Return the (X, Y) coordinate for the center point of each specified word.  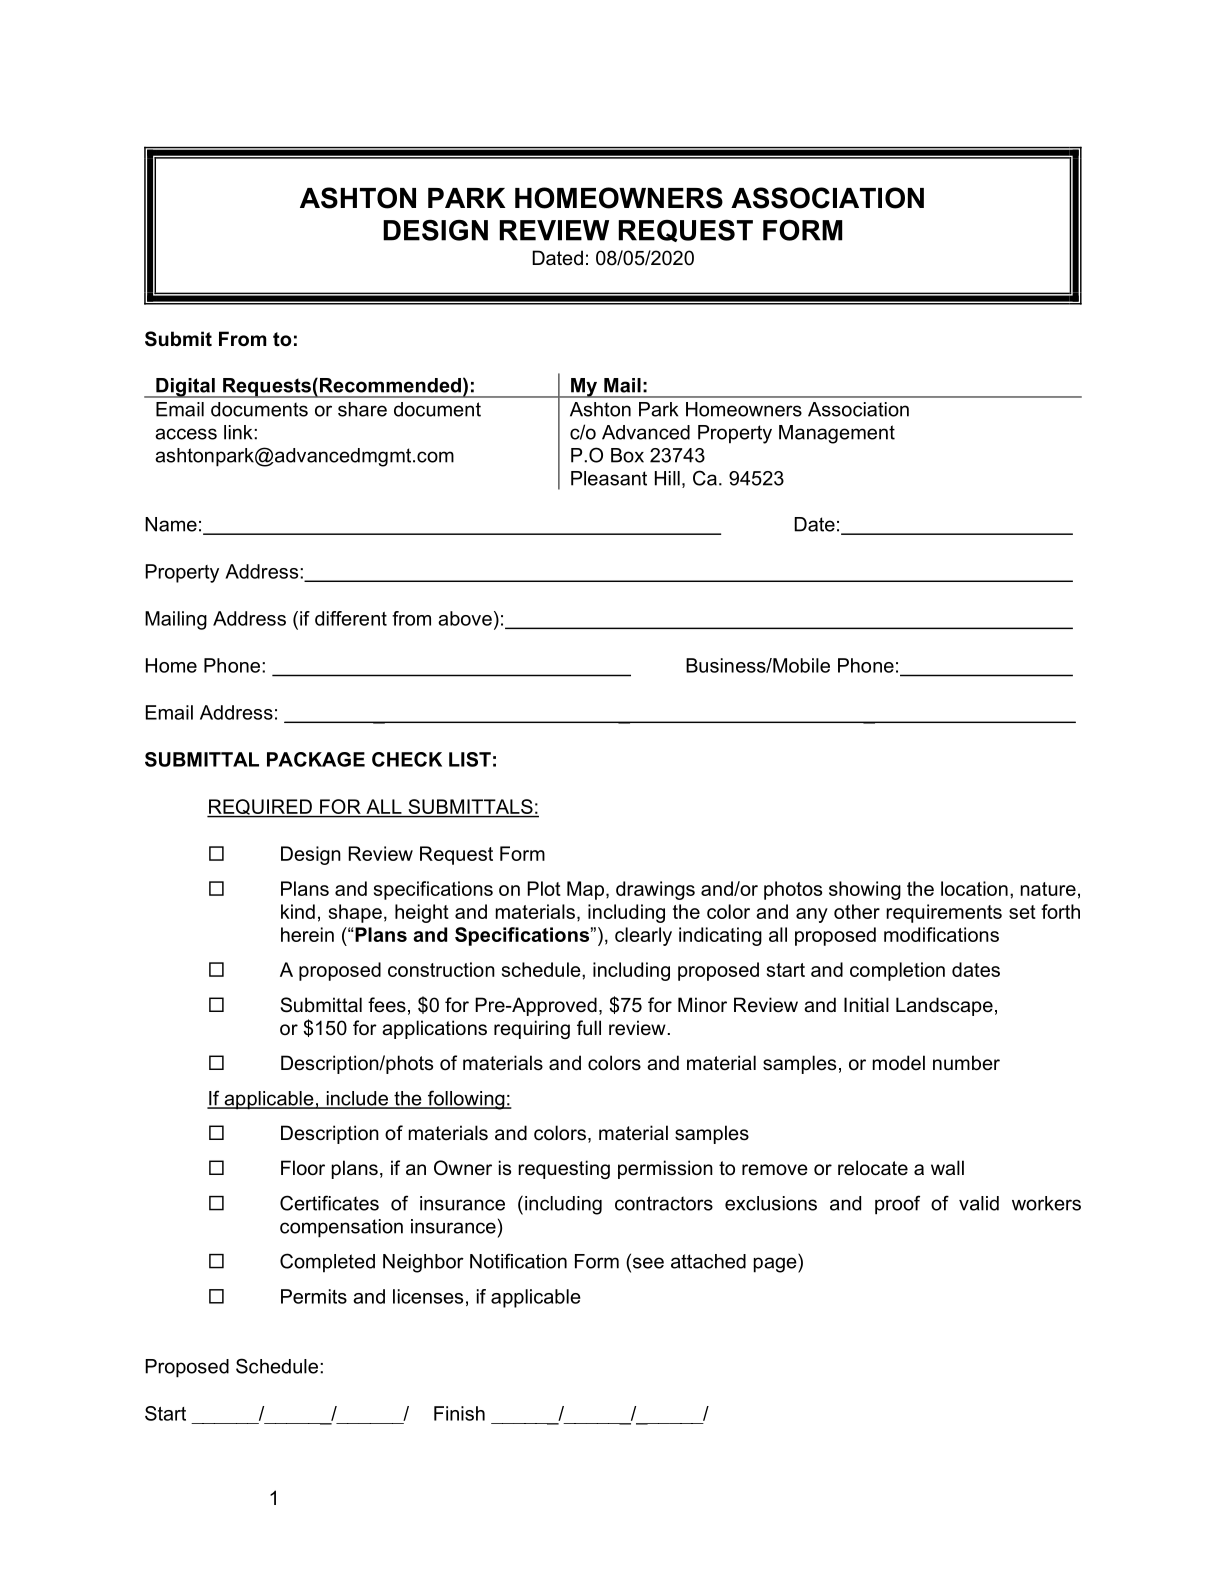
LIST (470, 759)
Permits (314, 1296)
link (239, 432)
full (589, 1027)
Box (627, 455)
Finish (459, 1413)
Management (837, 434)
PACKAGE (316, 759)
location (974, 888)
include (357, 1099)
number (966, 1063)
